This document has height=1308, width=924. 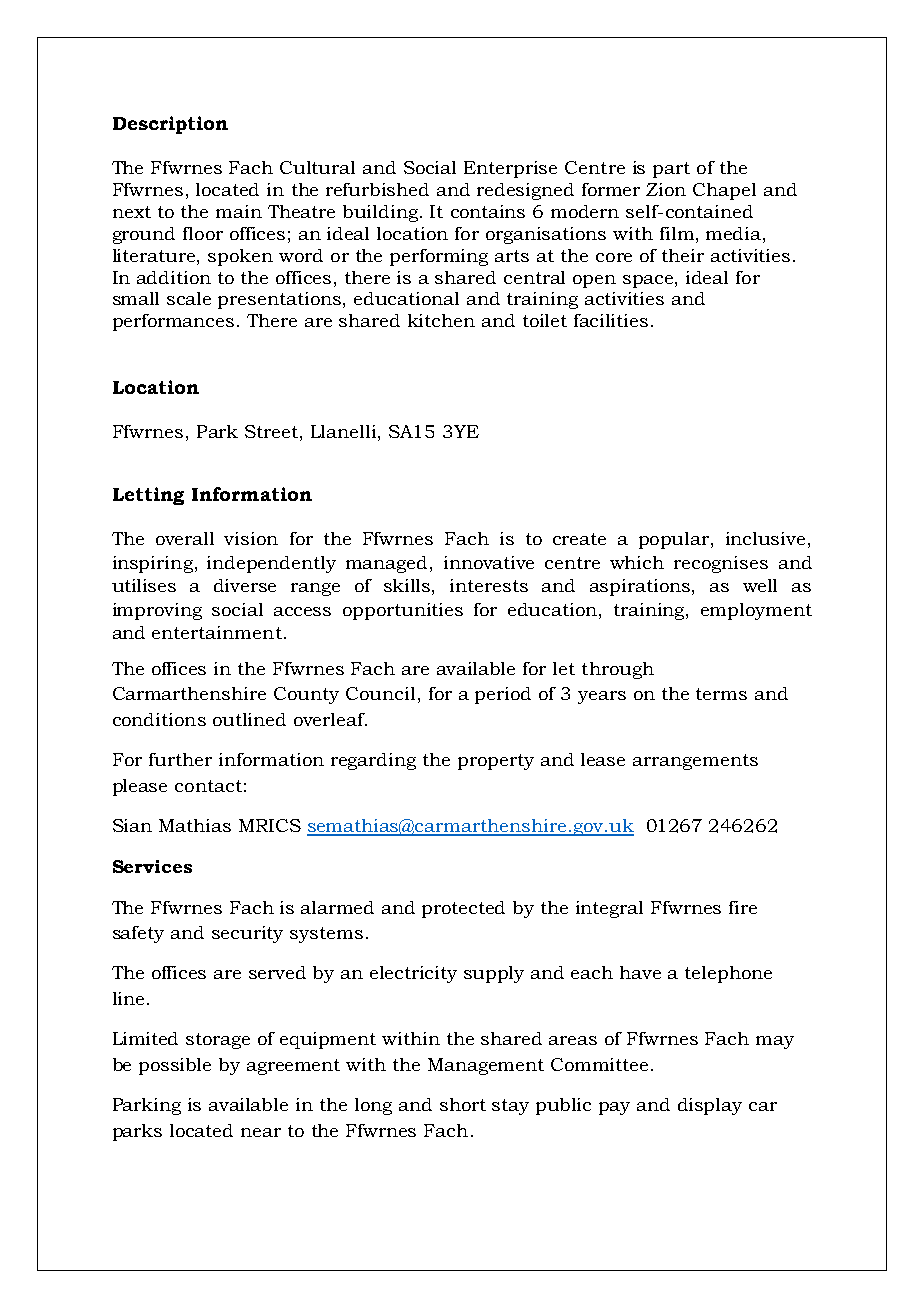 I want to click on Description, so click(x=170, y=125).
